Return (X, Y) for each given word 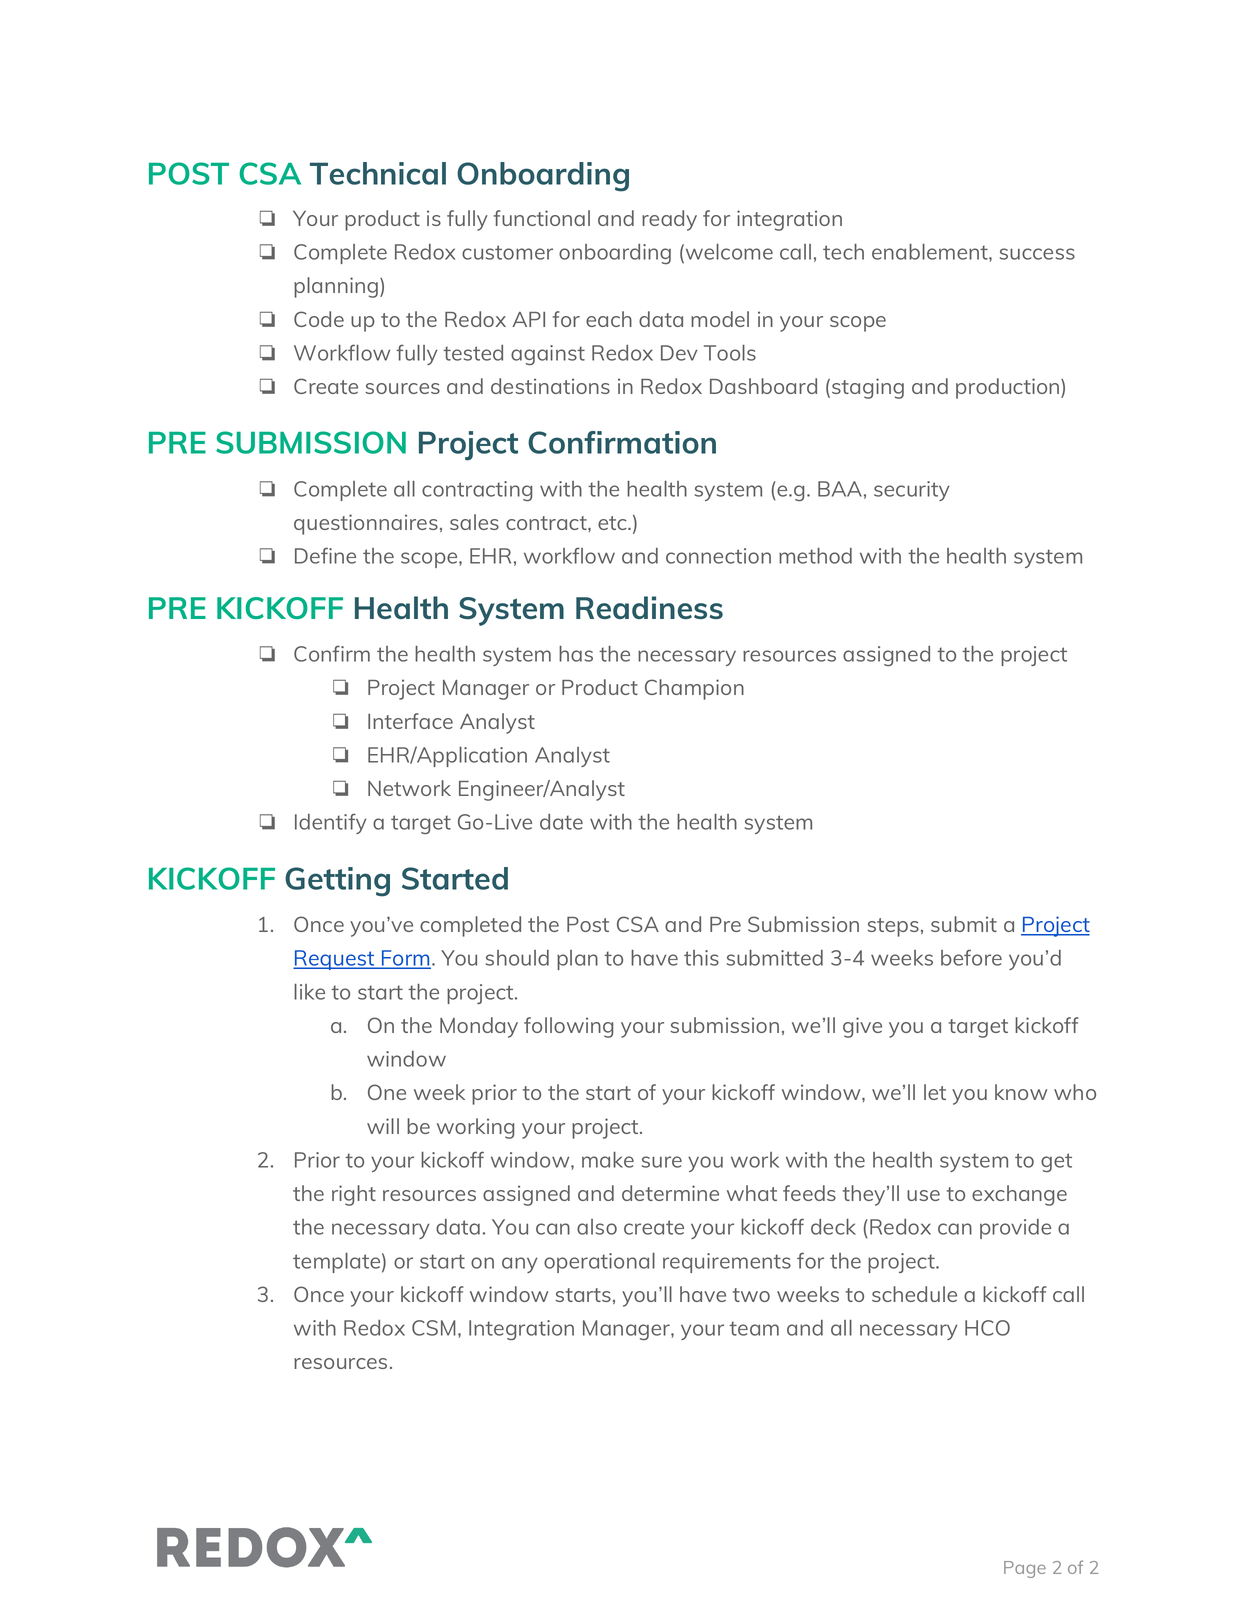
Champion (694, 689)
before (971, 957)
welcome (728, 253)
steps (893, 927)
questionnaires (366, 524)
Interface (410, 721)
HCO (987, 1328)
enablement (931, 252)
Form (405, 959)
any (520, 1265)
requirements (727, 1263)
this (701, 958)
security (912, 491)
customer (507, 252)
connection (718, 556)
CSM (434, 1328)
